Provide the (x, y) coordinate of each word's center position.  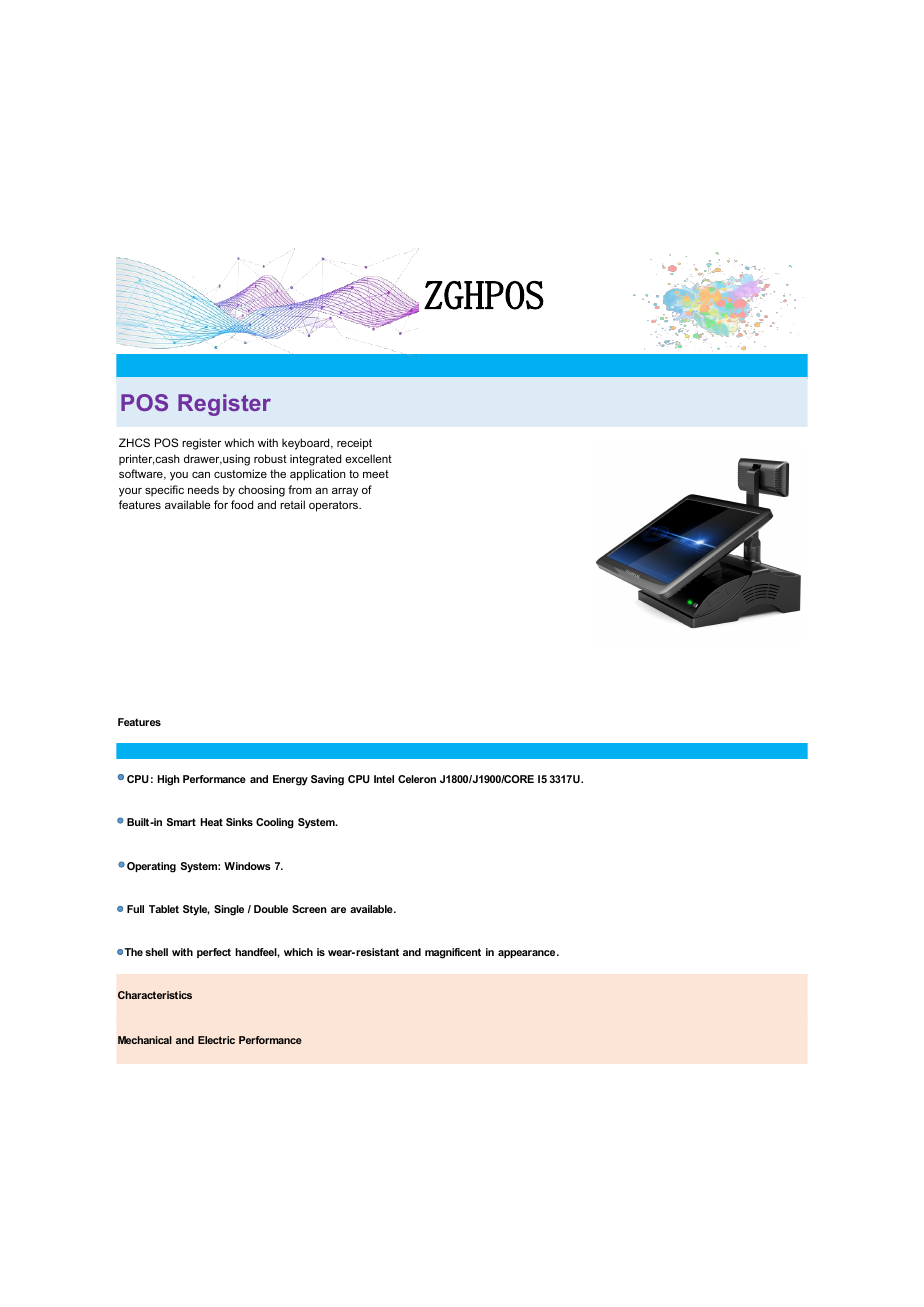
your (130, 492)
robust (270, 458)
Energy (290, 780)
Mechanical (145, 1040)
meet (376, 474)
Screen (309, 909)
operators (335, 506)
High (169, 780)
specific (164, 490)
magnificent (453, 953)
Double (271, 909)
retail (292, 504)
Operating (151, 867)
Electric (216, 1040)
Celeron (417, 779)
